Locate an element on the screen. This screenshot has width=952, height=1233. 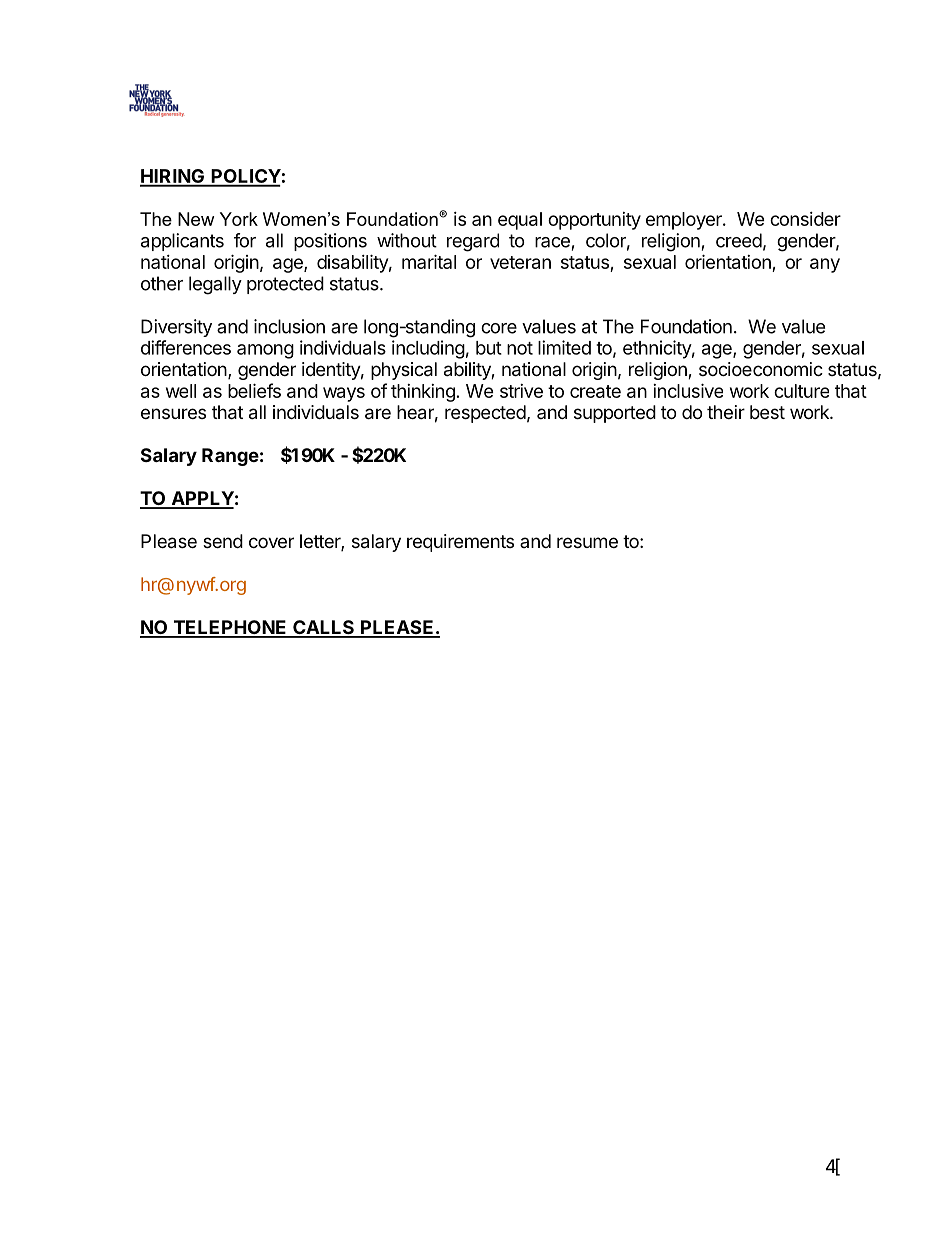
POLICY is located at coordinates (245, 177).
